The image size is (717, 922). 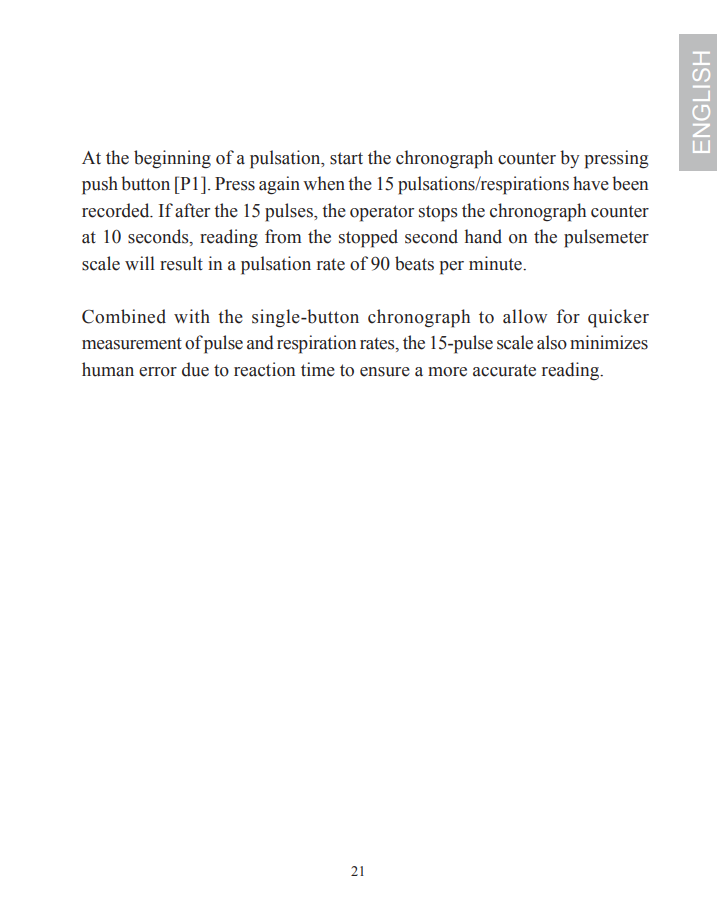 I want to click on have, so click(x=591, y=183).
